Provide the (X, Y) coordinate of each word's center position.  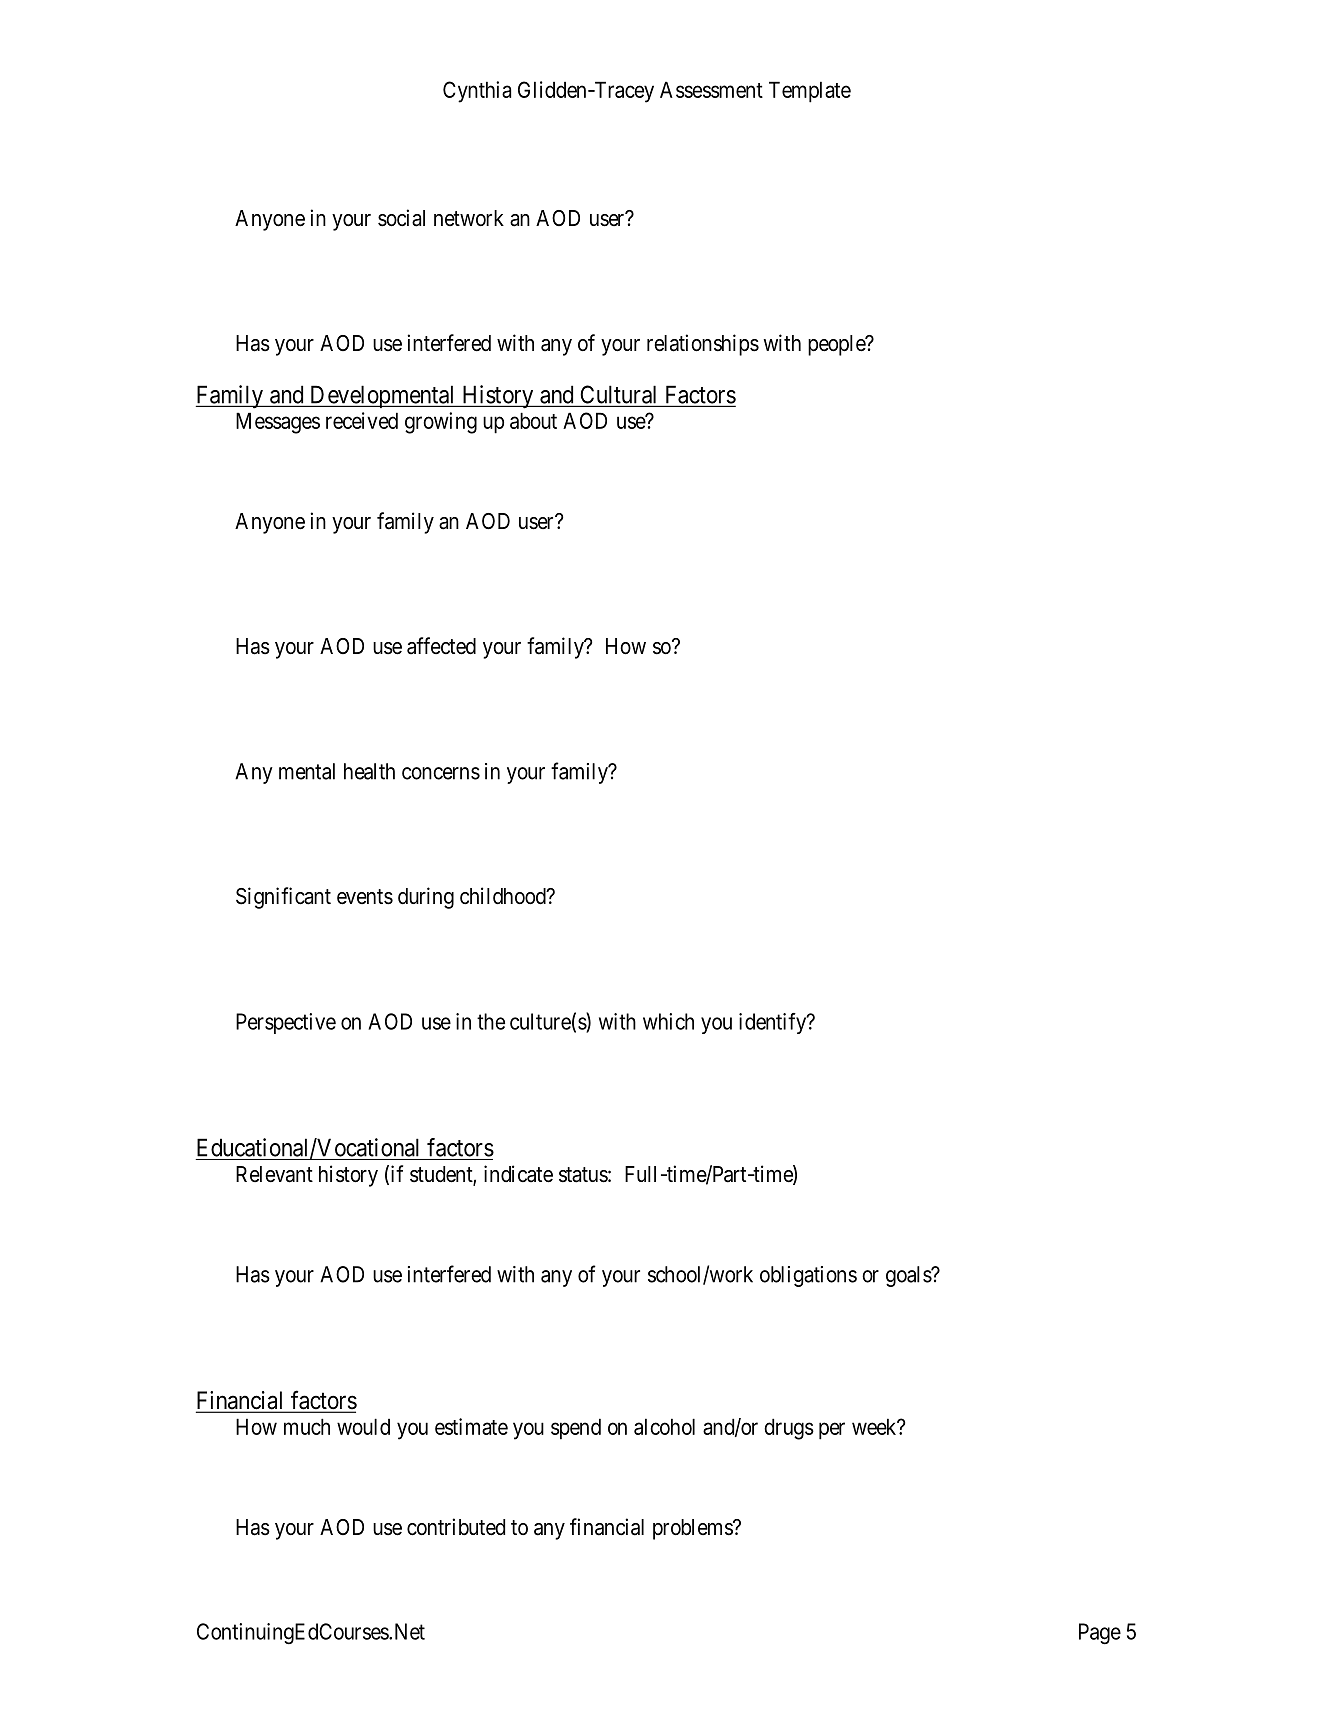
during (426, 898)
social (401, 218)
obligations (808, 1276)
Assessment (711, 89)
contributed (456, 1527)
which (668, 1021)
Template (810, 92)
